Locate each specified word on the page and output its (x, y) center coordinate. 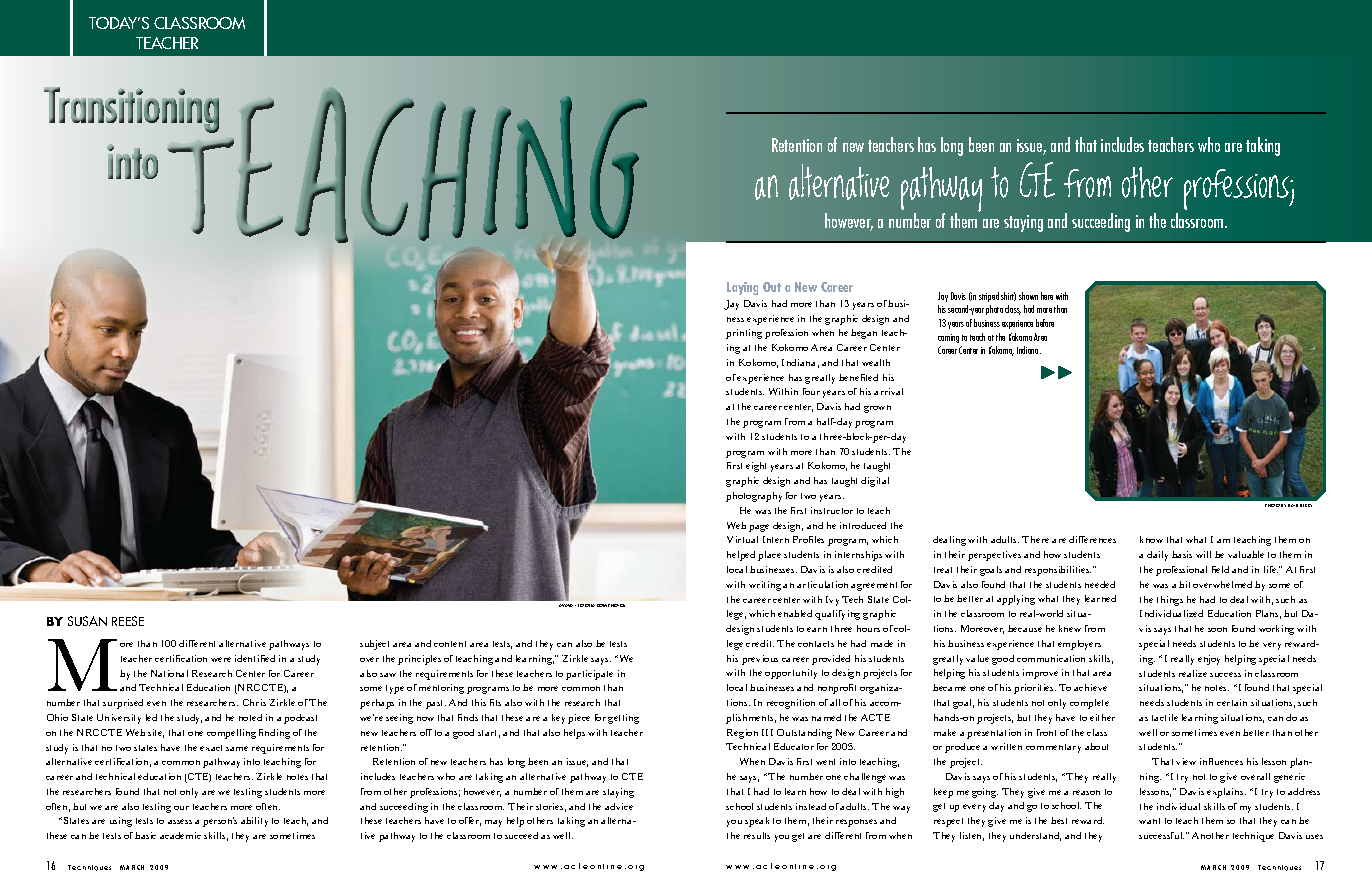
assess (180, 821)
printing (744, 334)
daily (1157, 556)
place (769, 556)
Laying (742, 288)
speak (757, 822)
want (1149, 821)
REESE (128, 621)
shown (1028, 296)
